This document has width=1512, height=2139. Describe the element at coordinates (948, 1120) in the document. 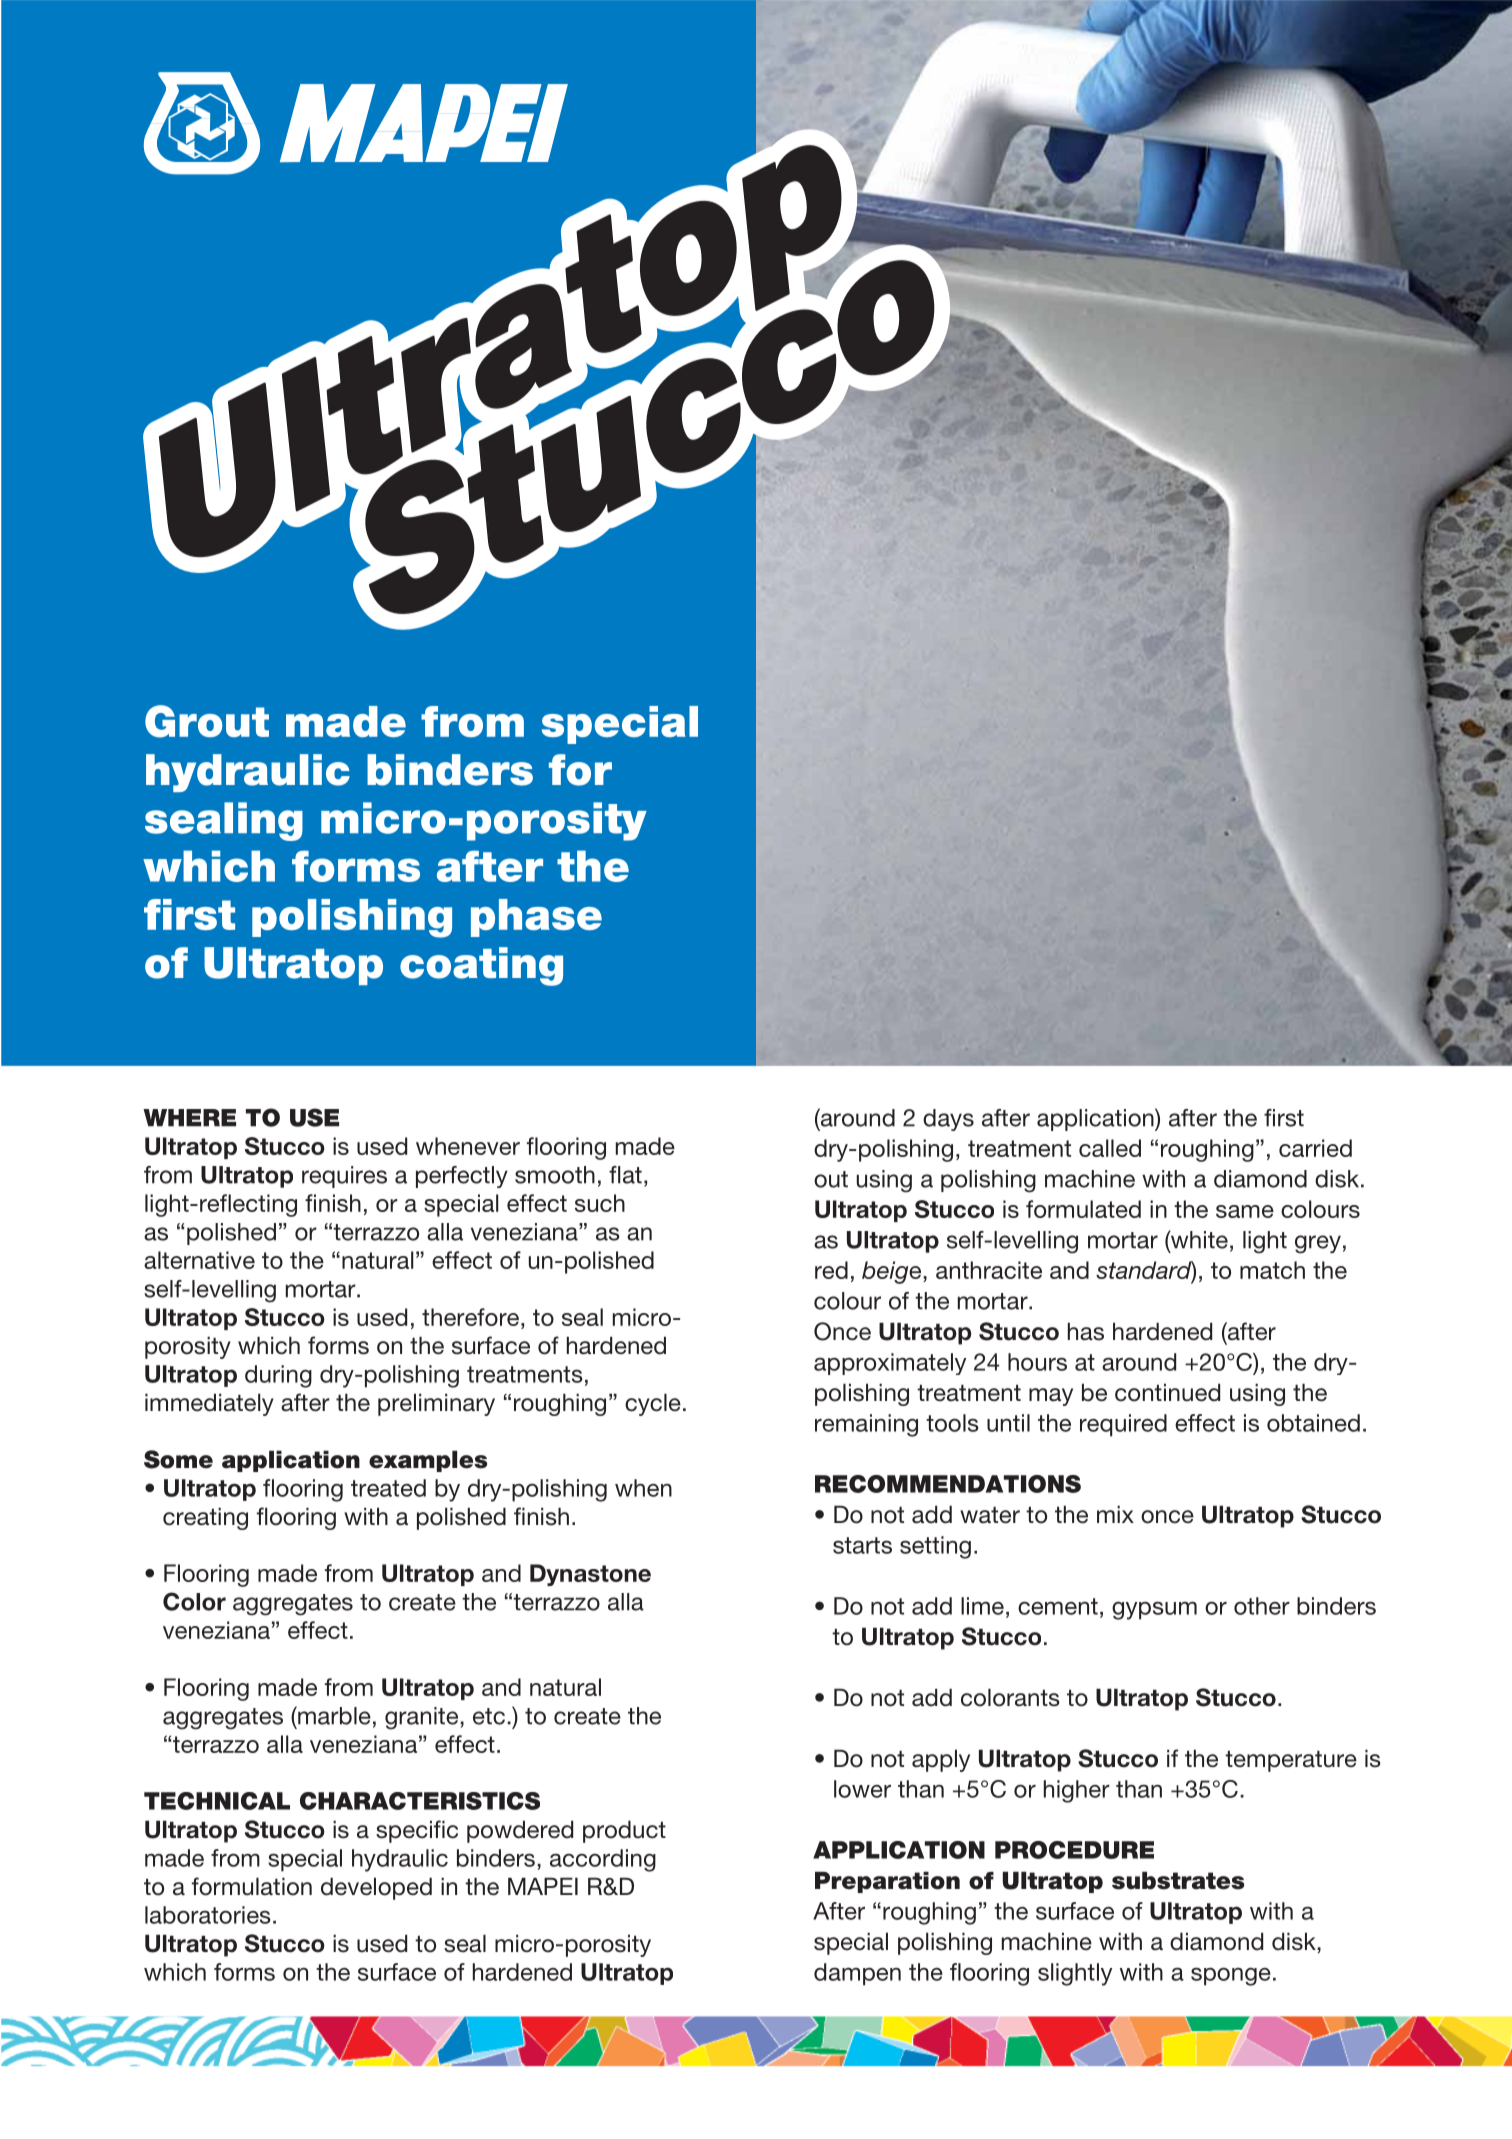

I see `days` at that location.
